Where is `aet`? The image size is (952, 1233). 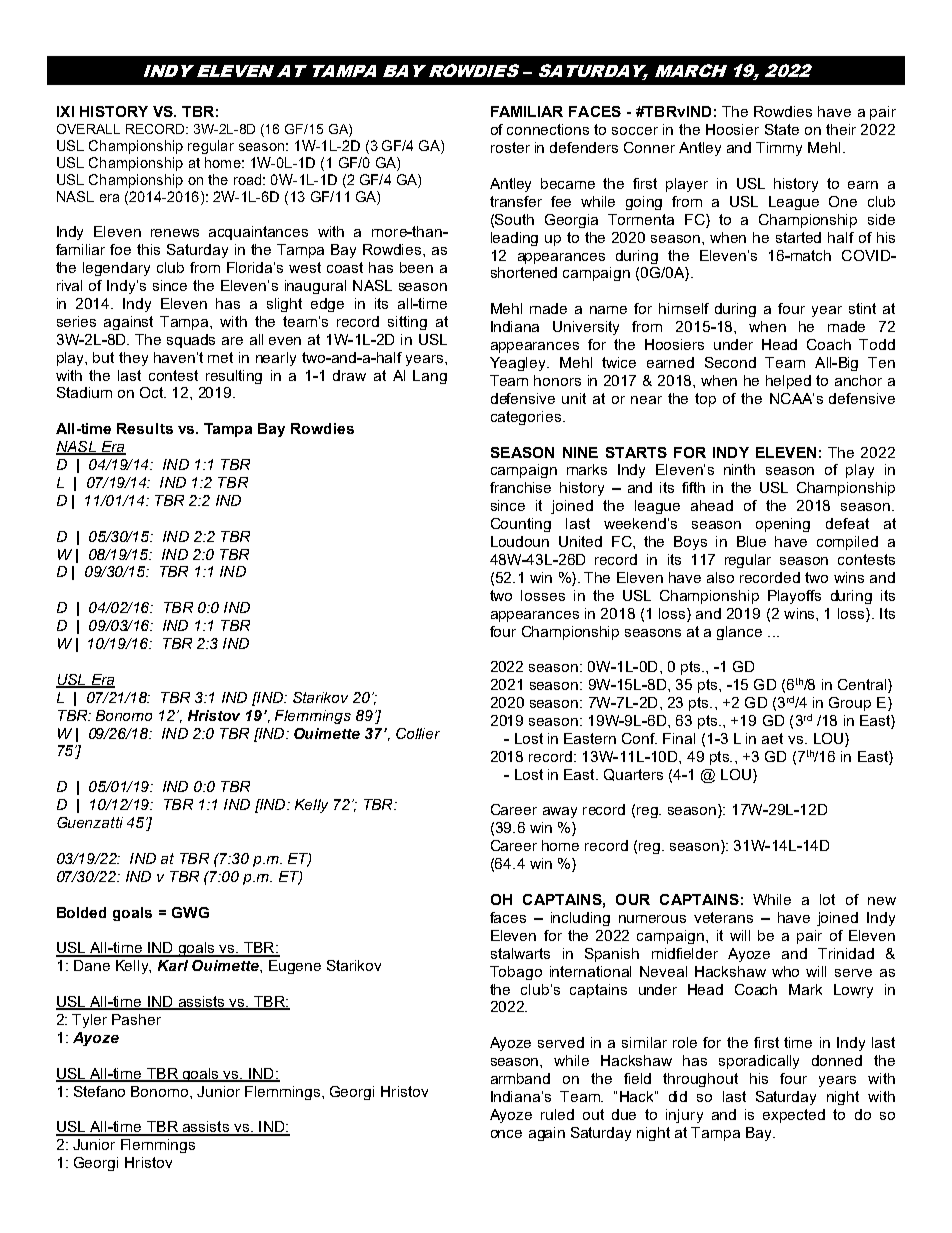 aet is located at coordinates (772, 738).
